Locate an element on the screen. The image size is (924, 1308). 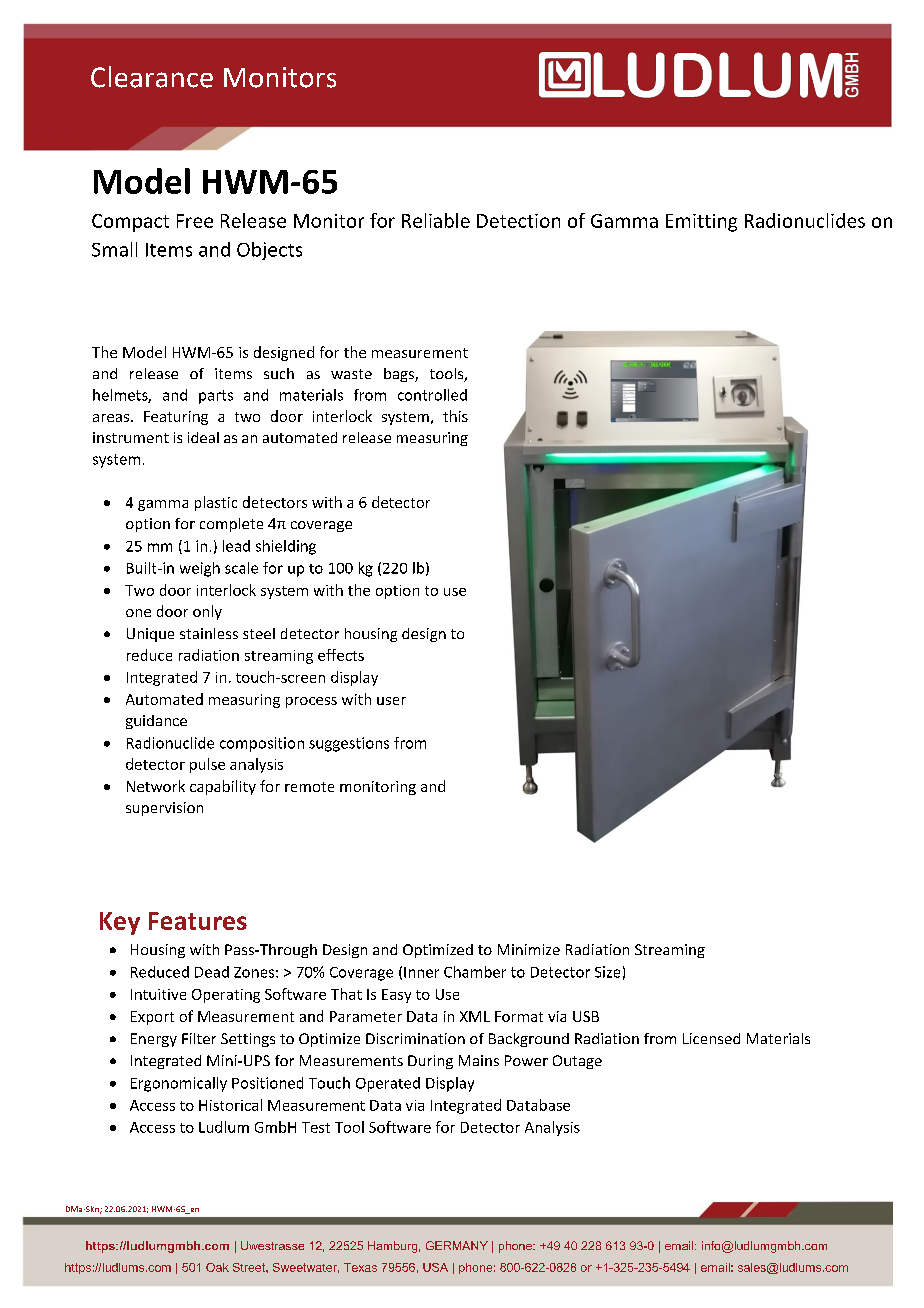
Emitting is located at coordinates (701, 223).
